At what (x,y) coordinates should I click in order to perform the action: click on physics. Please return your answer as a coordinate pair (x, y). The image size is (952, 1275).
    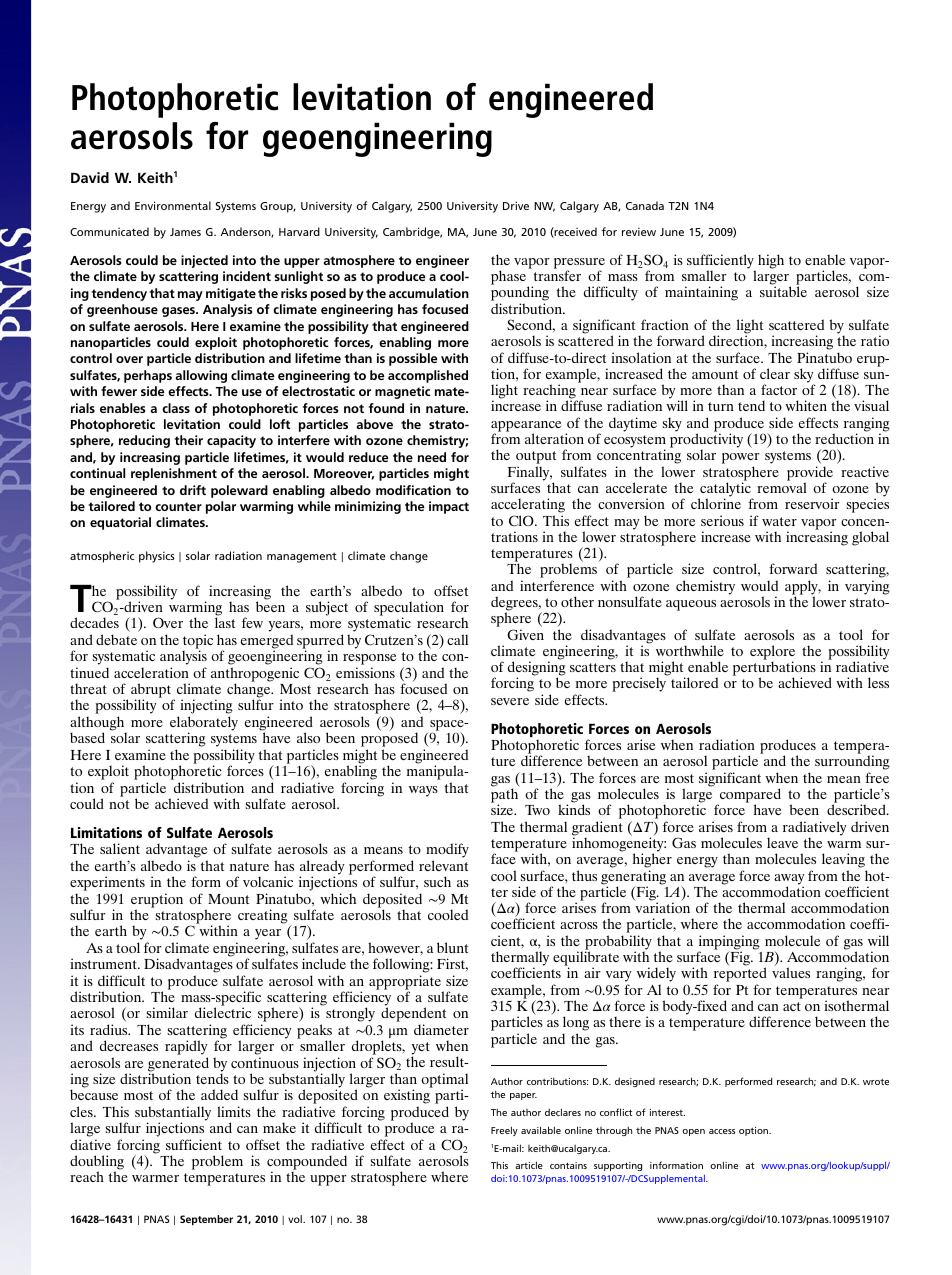
    Looking at the image, I should click on (157, 557).
